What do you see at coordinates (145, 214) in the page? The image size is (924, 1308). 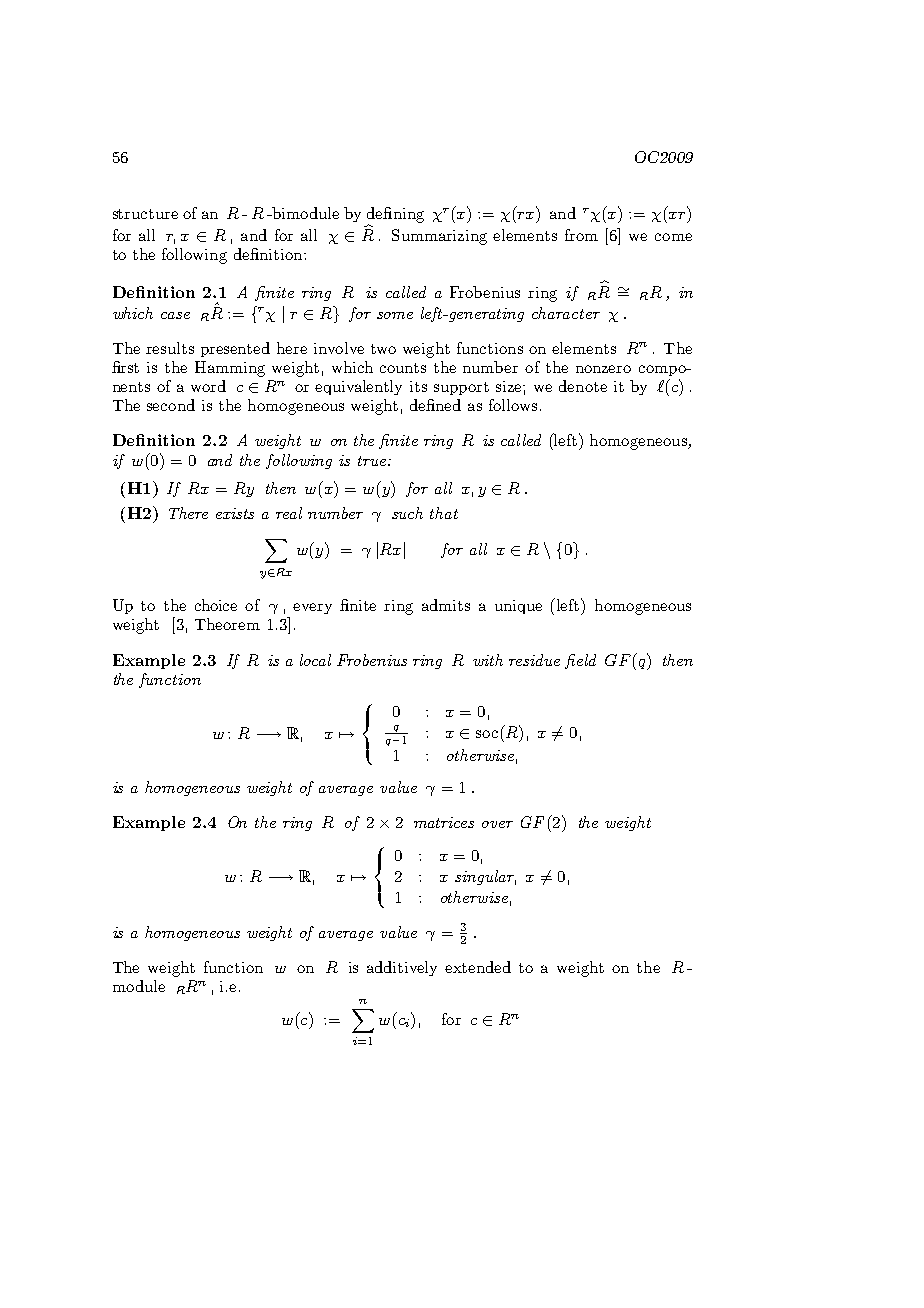 I see `structure` at bounding box center [145, 214].
